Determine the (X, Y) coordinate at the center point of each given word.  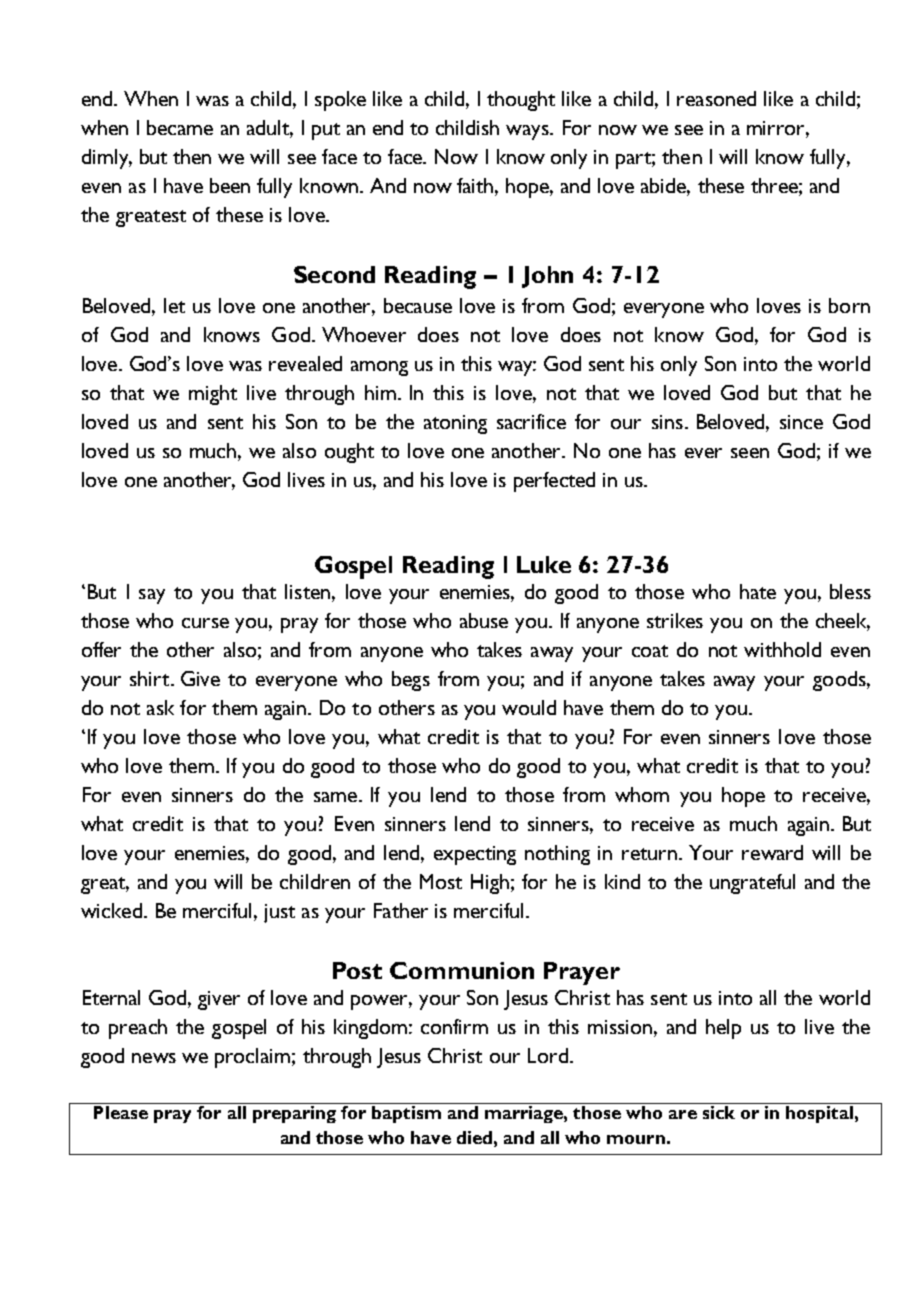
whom (642, 794)
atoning (455, 424)
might (213, 395)
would (529, 707)
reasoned (716, 98)
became (180, 127)
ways (528, 132)
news (154, 1058)
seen (750, 453)
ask (160, 707)
